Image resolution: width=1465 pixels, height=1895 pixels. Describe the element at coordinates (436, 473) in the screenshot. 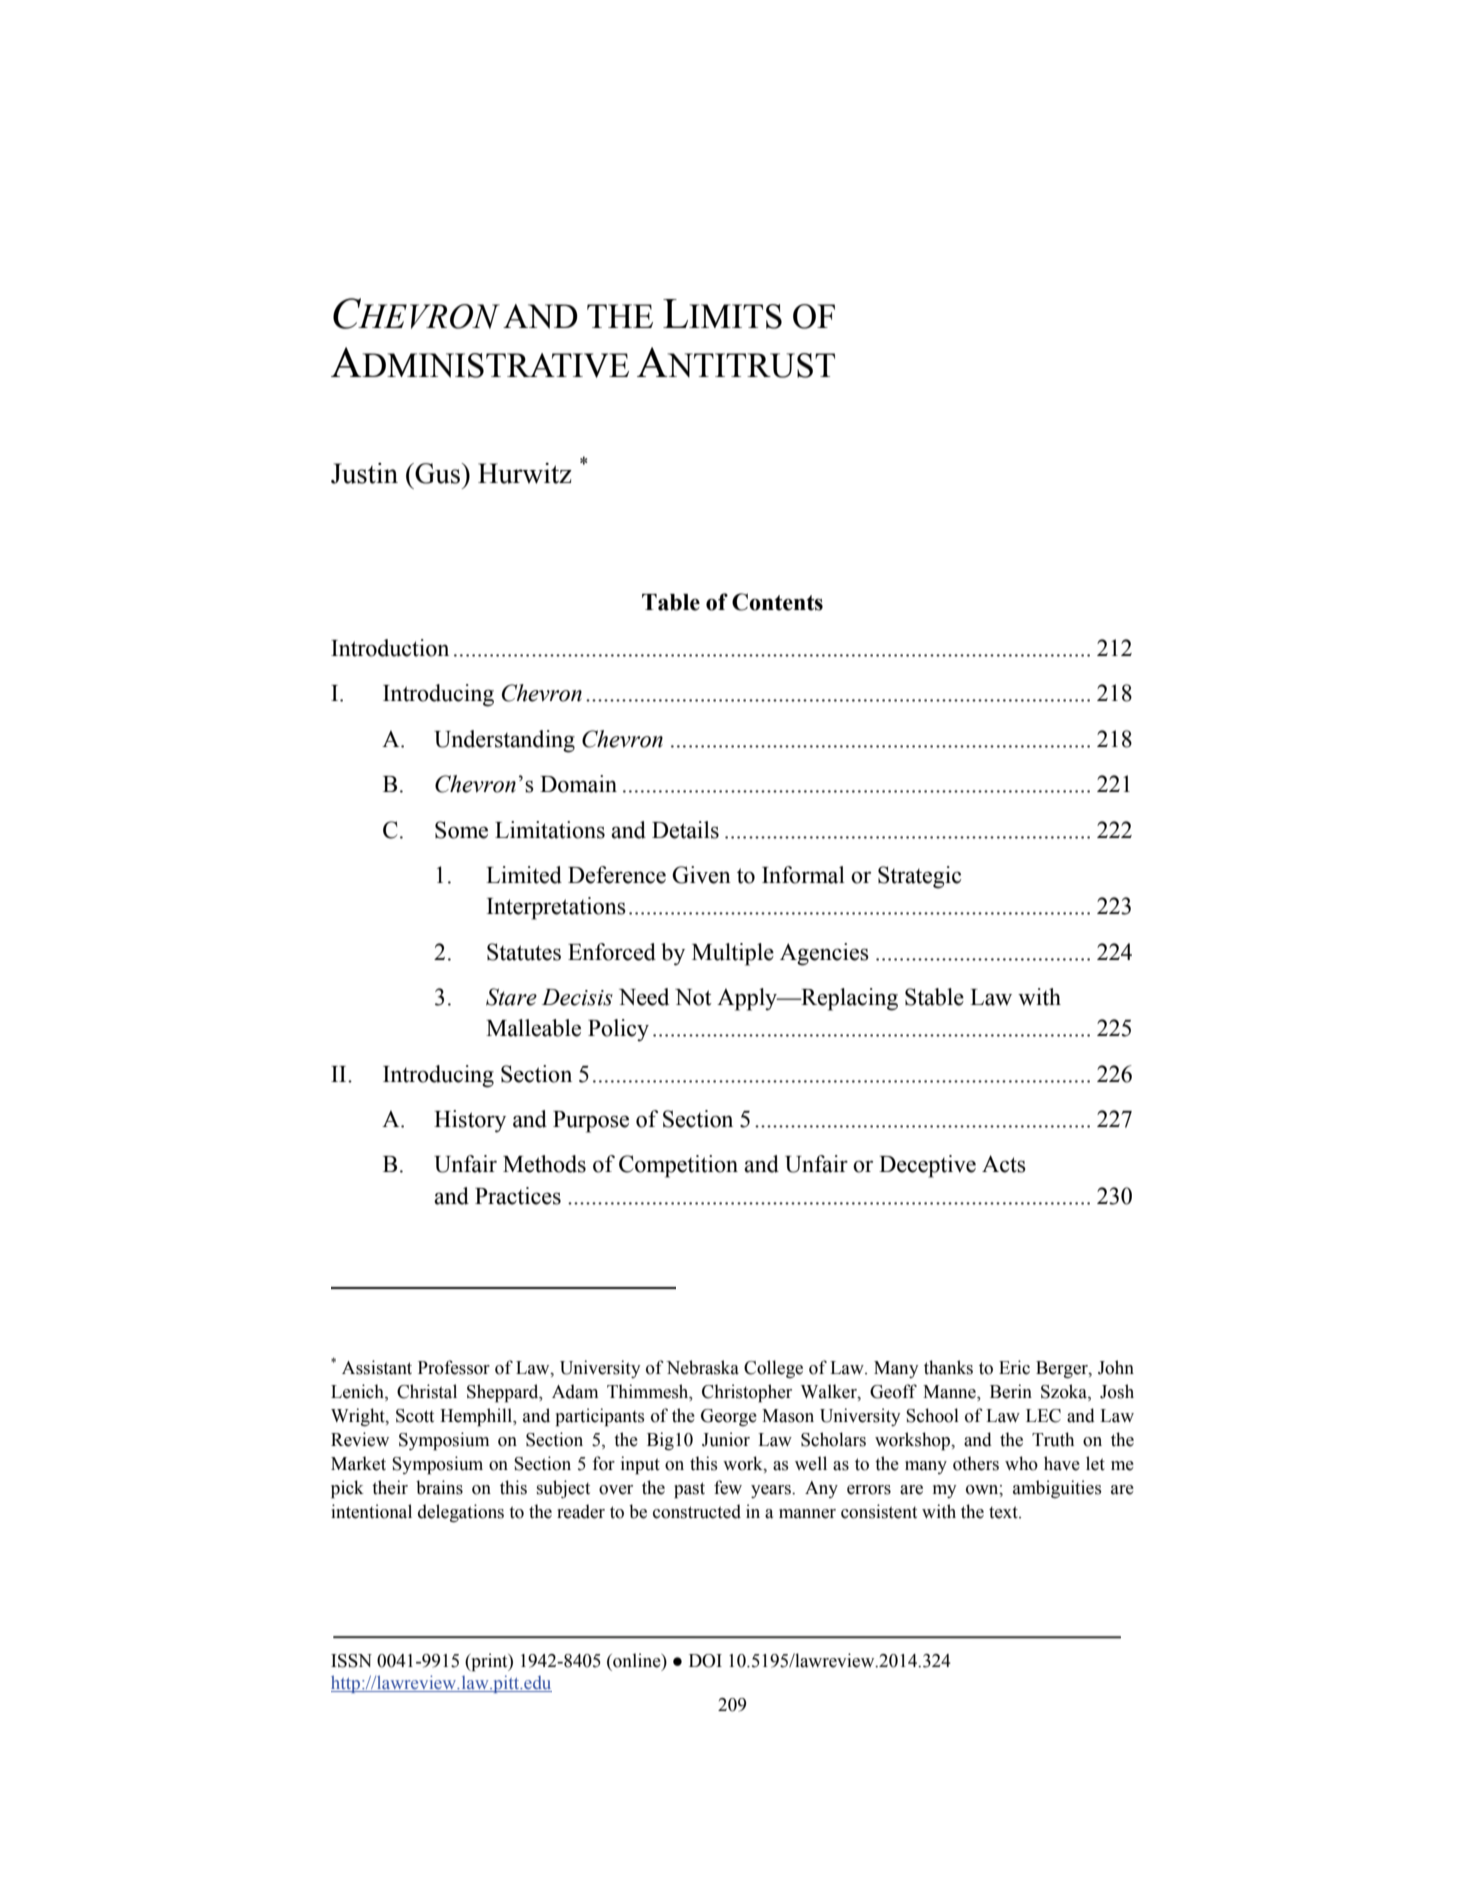

I see `Gus` at that location.
